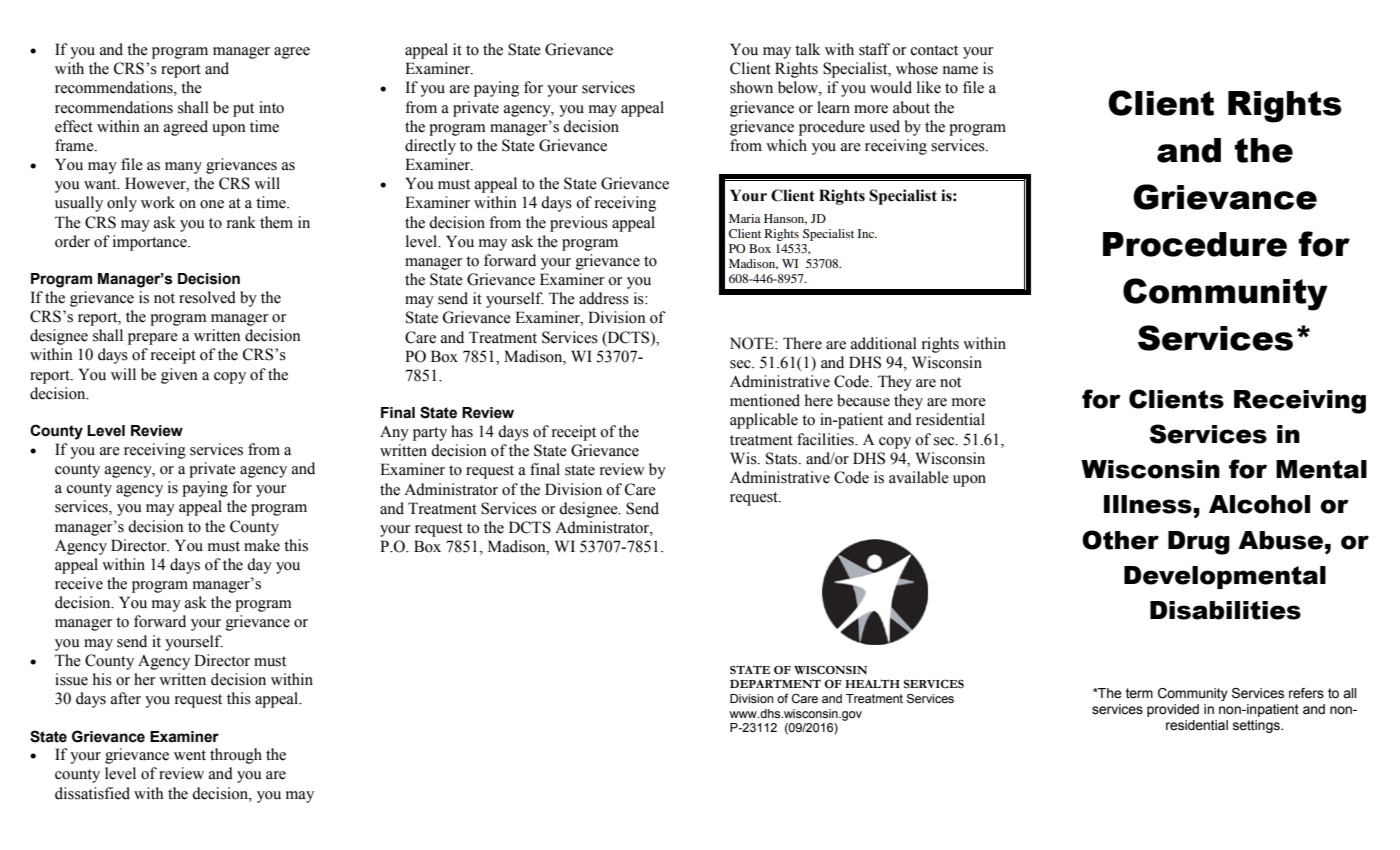 The width and height of the screenshot is (1400, 850). Describe the element at coordinates (1259, 504) in the screenshot. I see `Alcohol` at that location.
